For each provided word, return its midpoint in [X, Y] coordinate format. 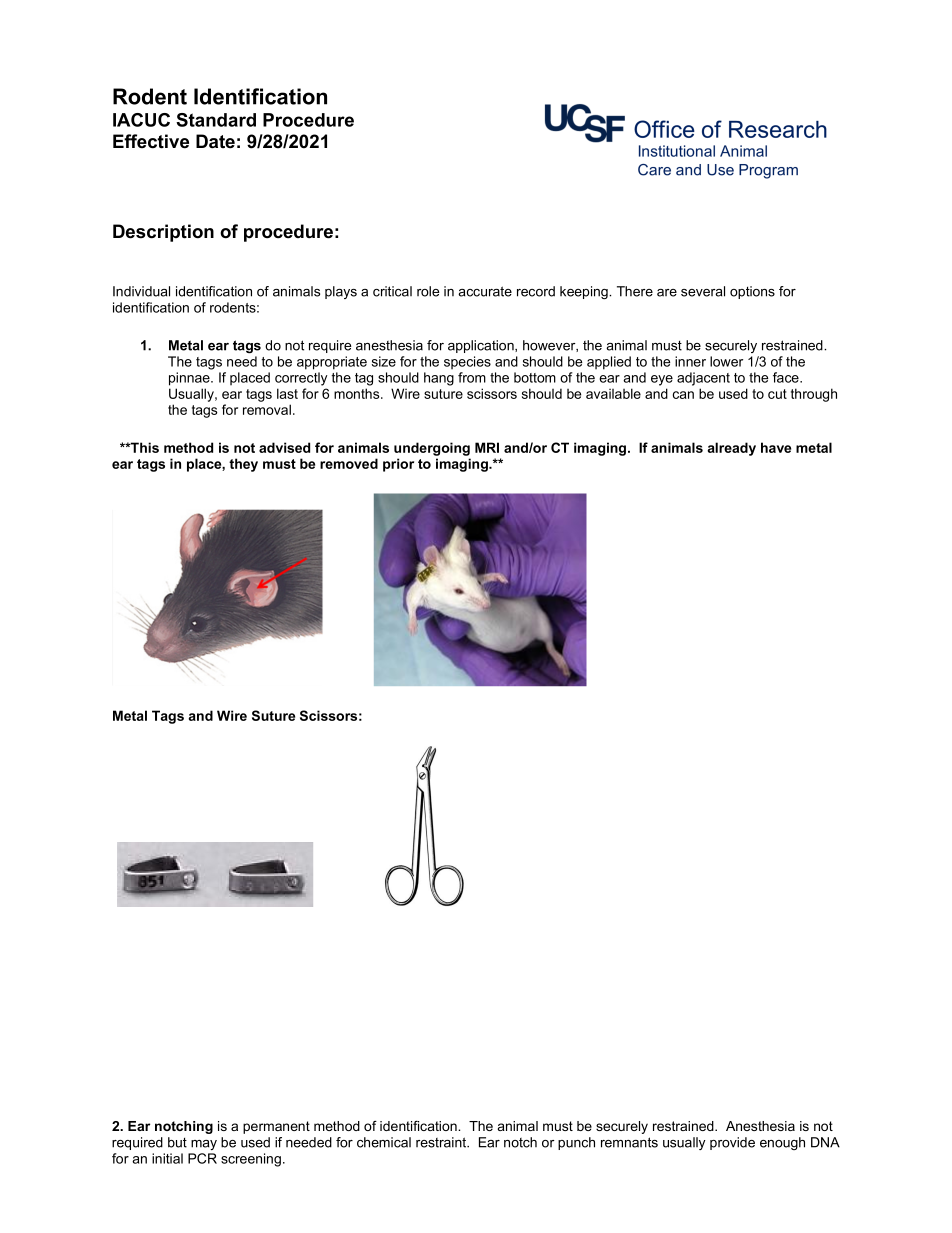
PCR [202, 1158]
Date [215, 141]
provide [732, 1143]
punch [576, 1143]
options [752, 292]
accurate [485, 291]
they [243, 465]
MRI [487, 447]
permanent [276, 1127]
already [731, 449]
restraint [442, 1142]
